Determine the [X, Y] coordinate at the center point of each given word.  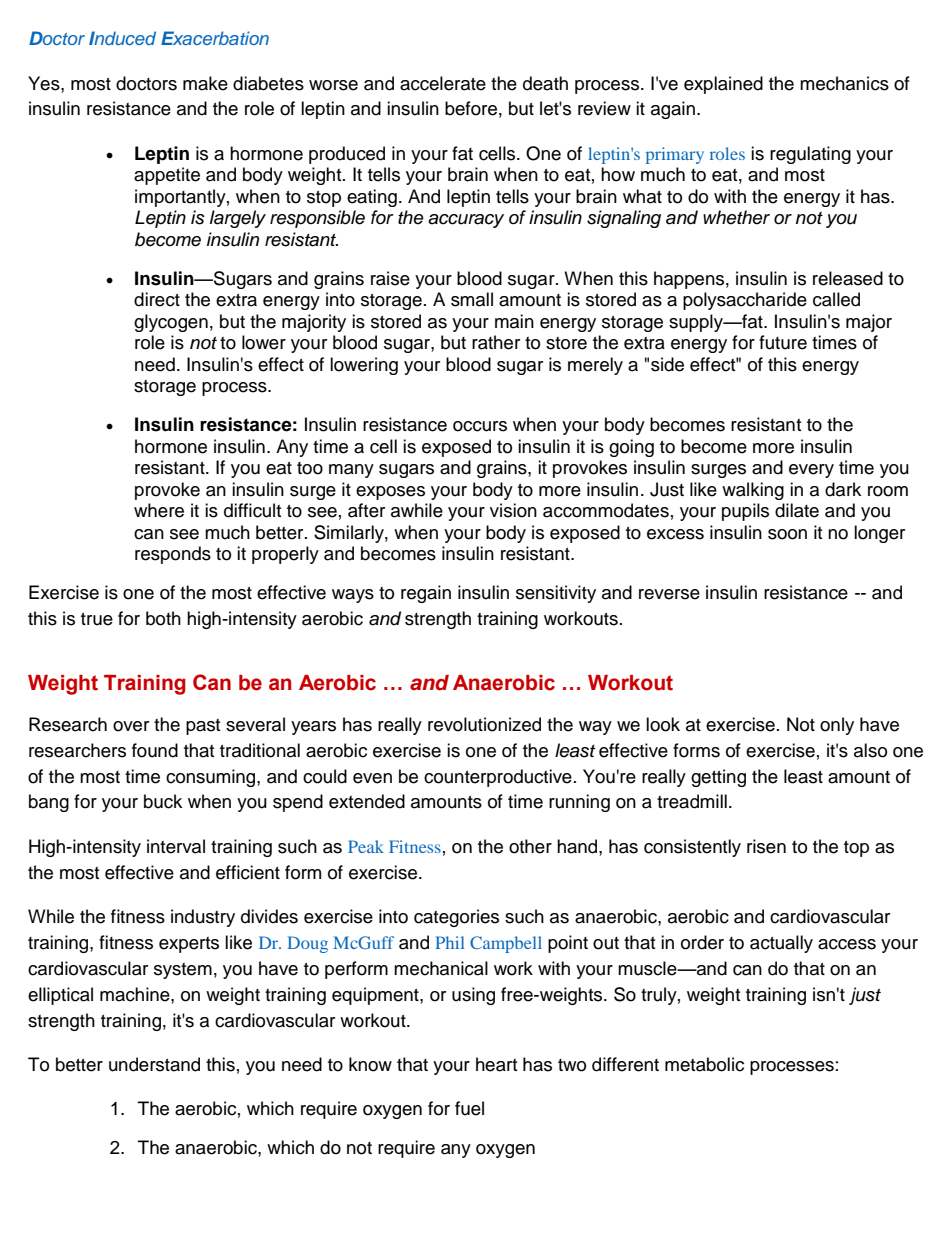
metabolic [704, 1064]
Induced [122, 38]
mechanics [844, 83]
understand [154, 1064]
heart [496, 1064]
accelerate [443, 83]
